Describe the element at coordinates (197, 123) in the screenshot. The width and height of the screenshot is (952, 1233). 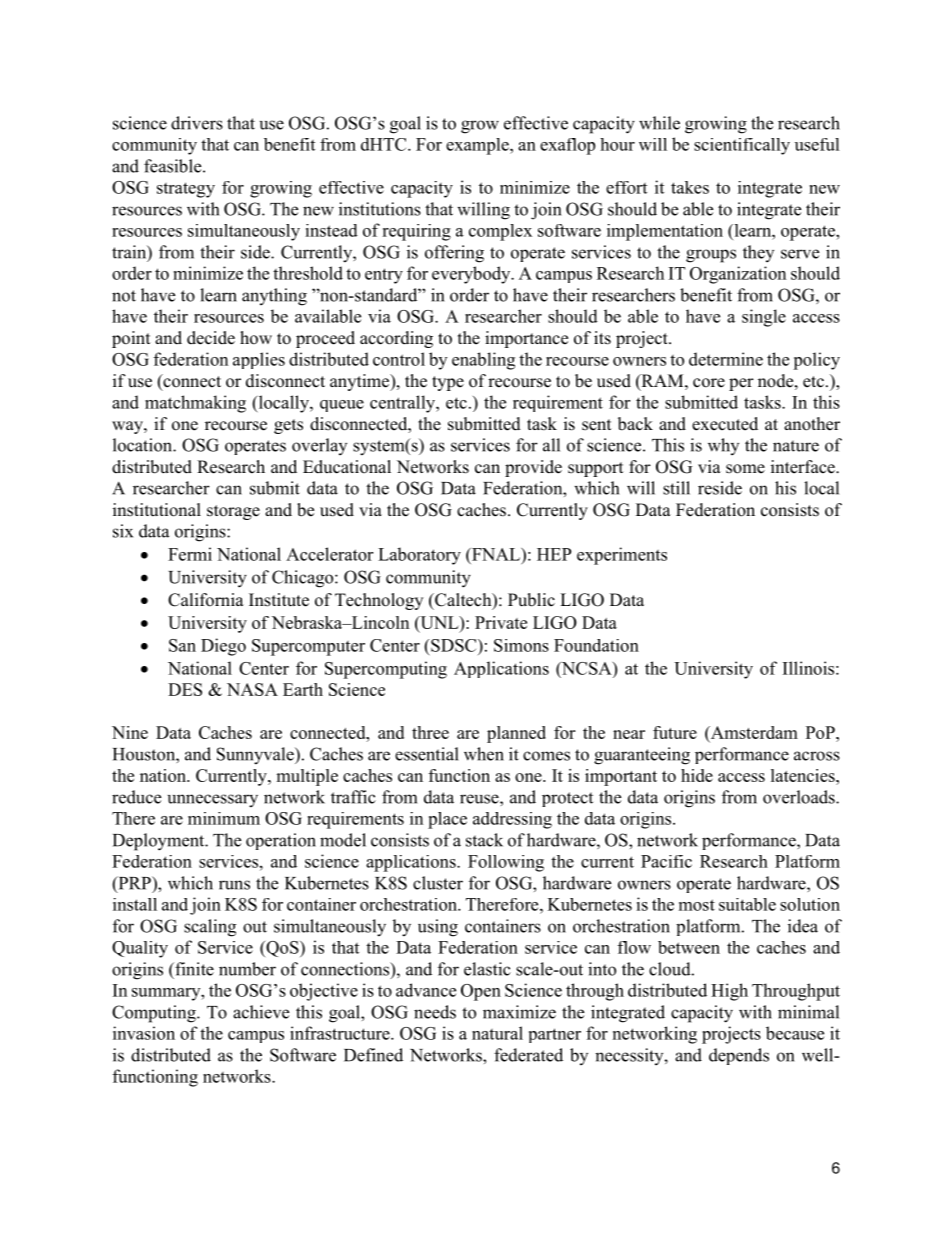
I see `drivers` at that location.
